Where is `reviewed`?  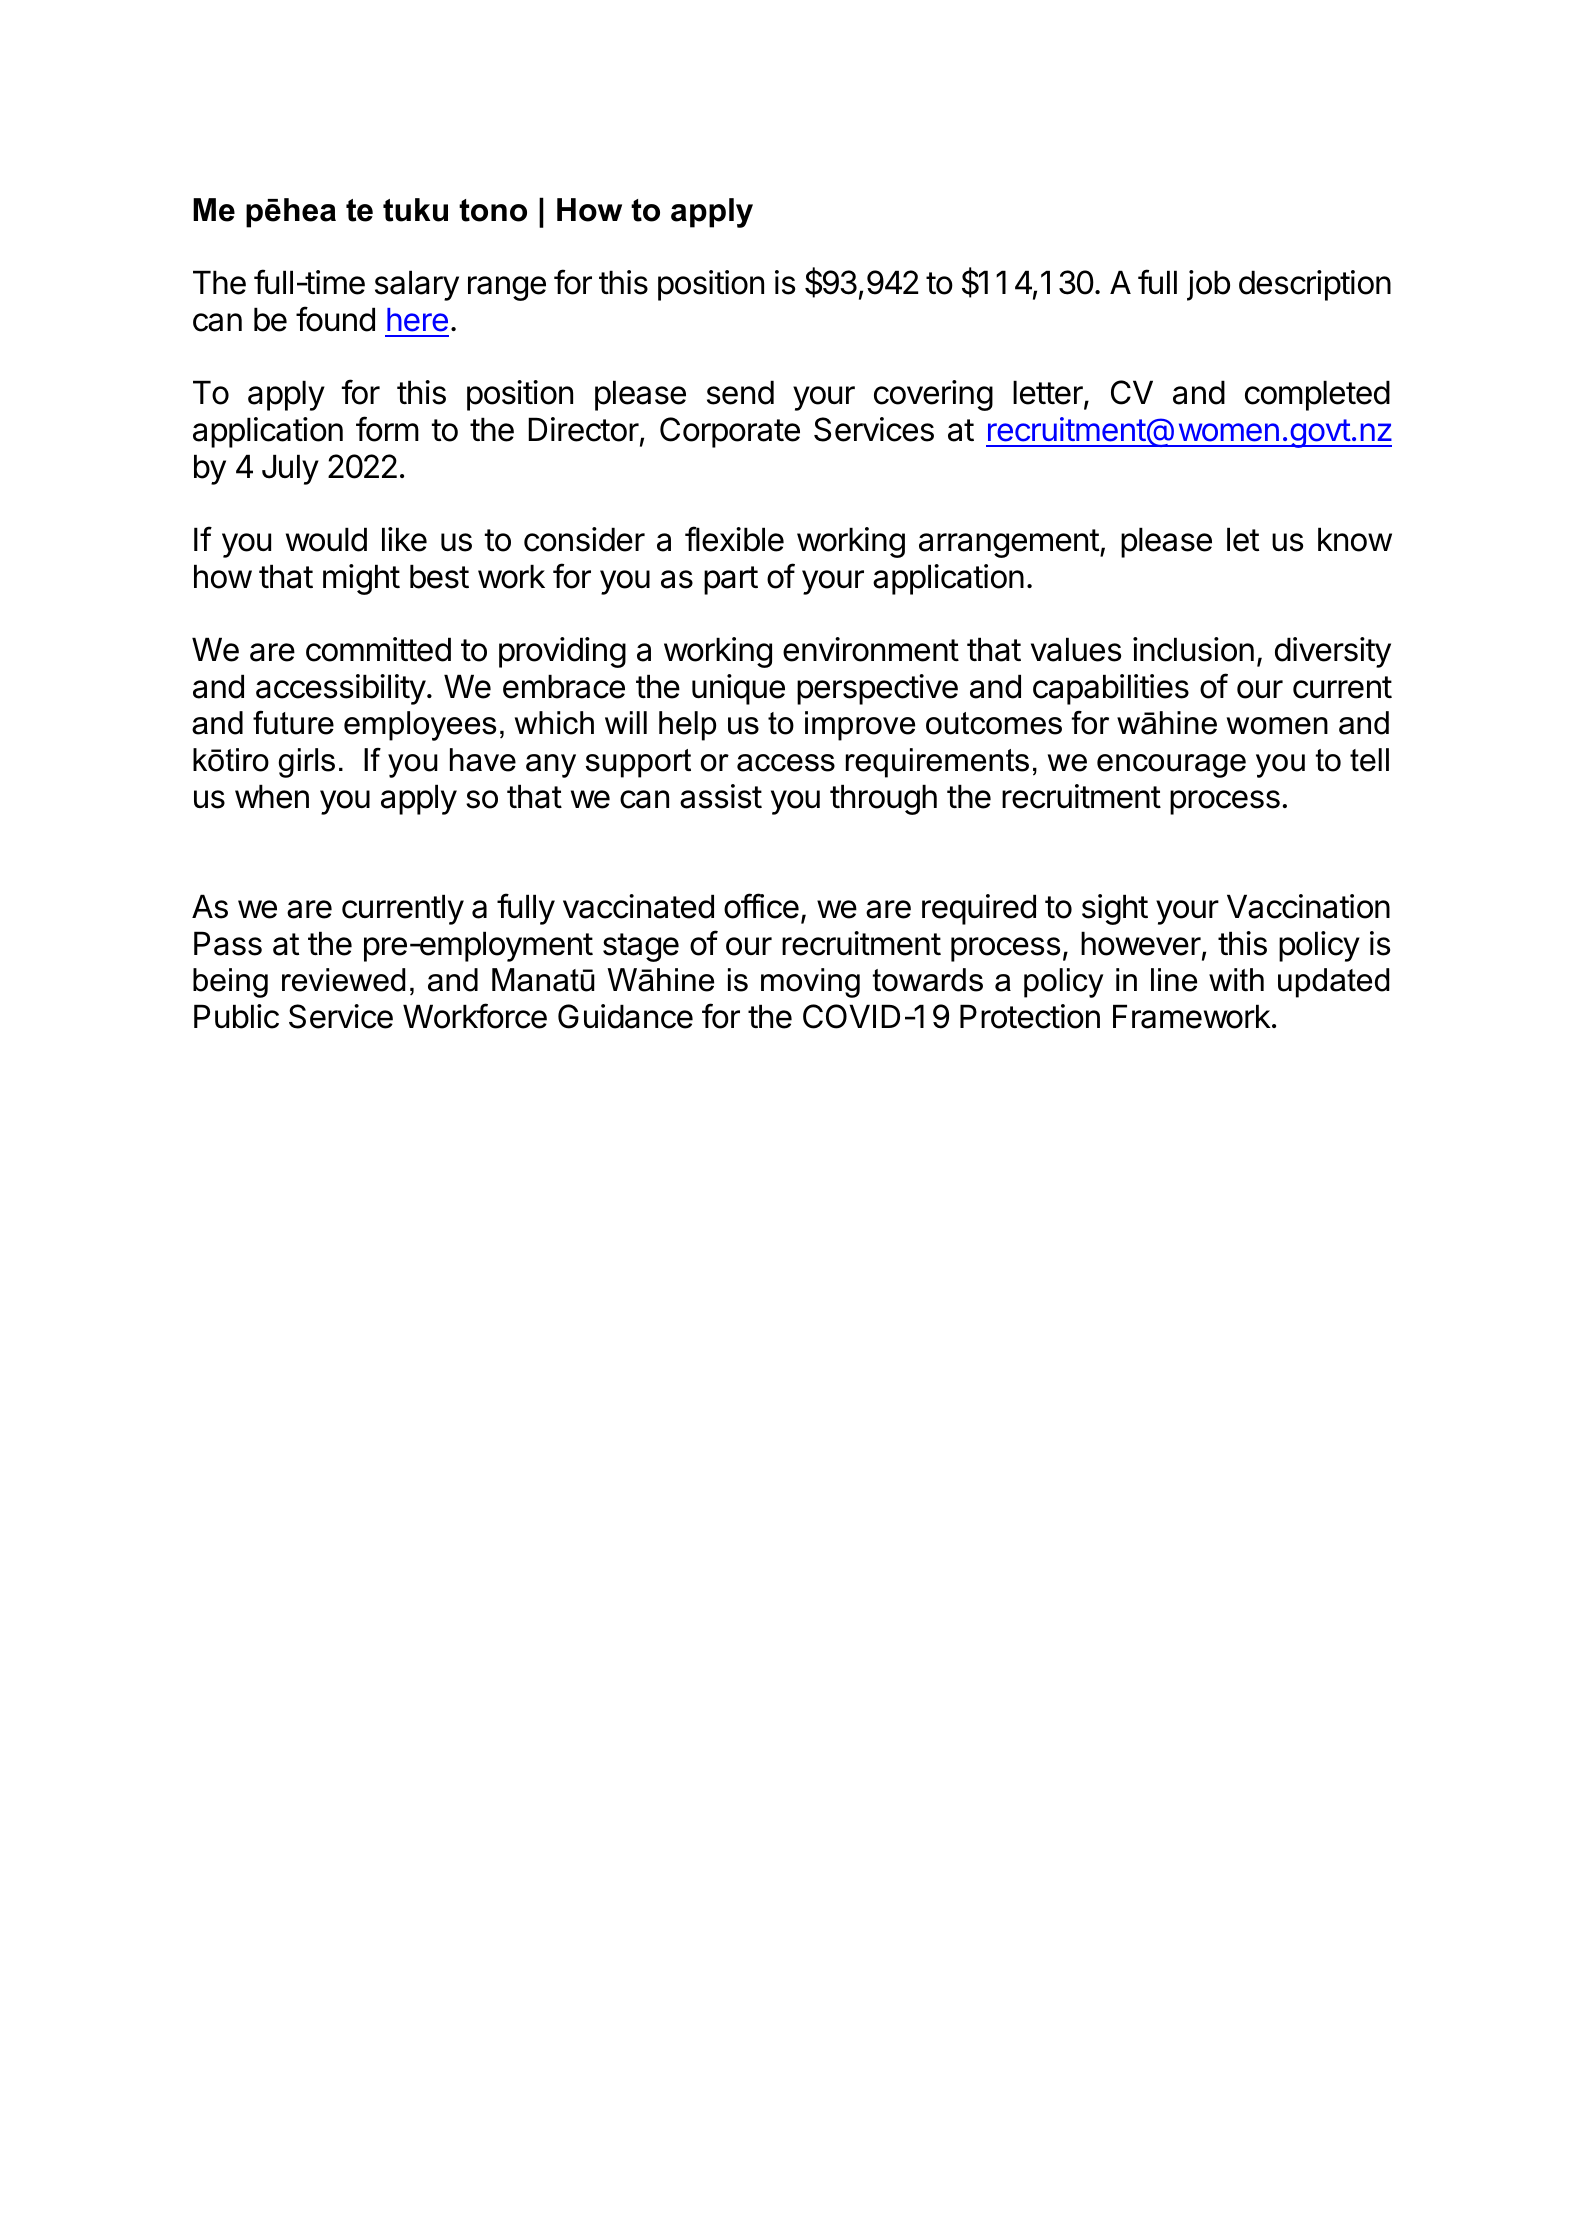 reviewed is located at coordinates (343, 980).
